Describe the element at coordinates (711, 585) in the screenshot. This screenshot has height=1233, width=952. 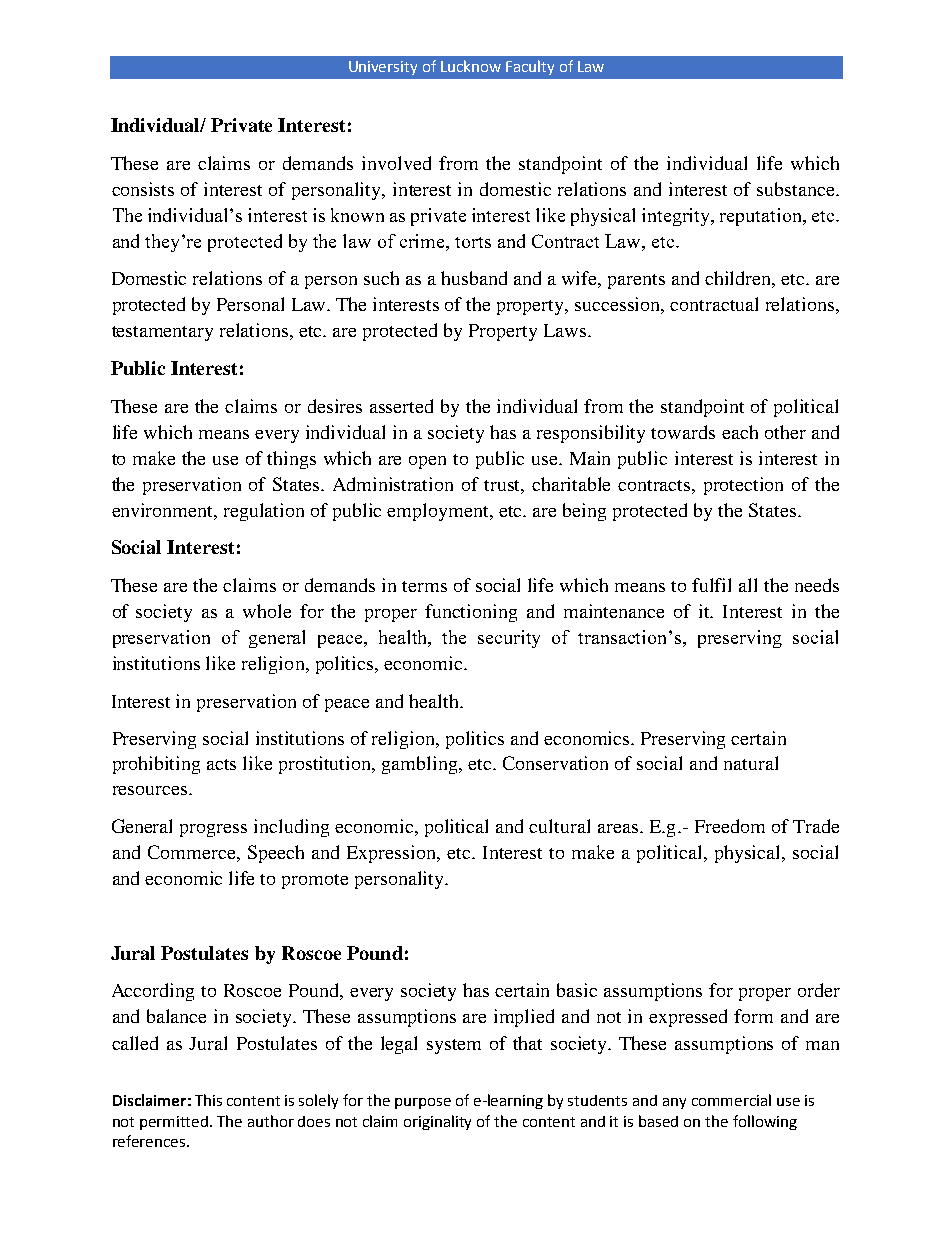
I see `fulfil` at that location.
